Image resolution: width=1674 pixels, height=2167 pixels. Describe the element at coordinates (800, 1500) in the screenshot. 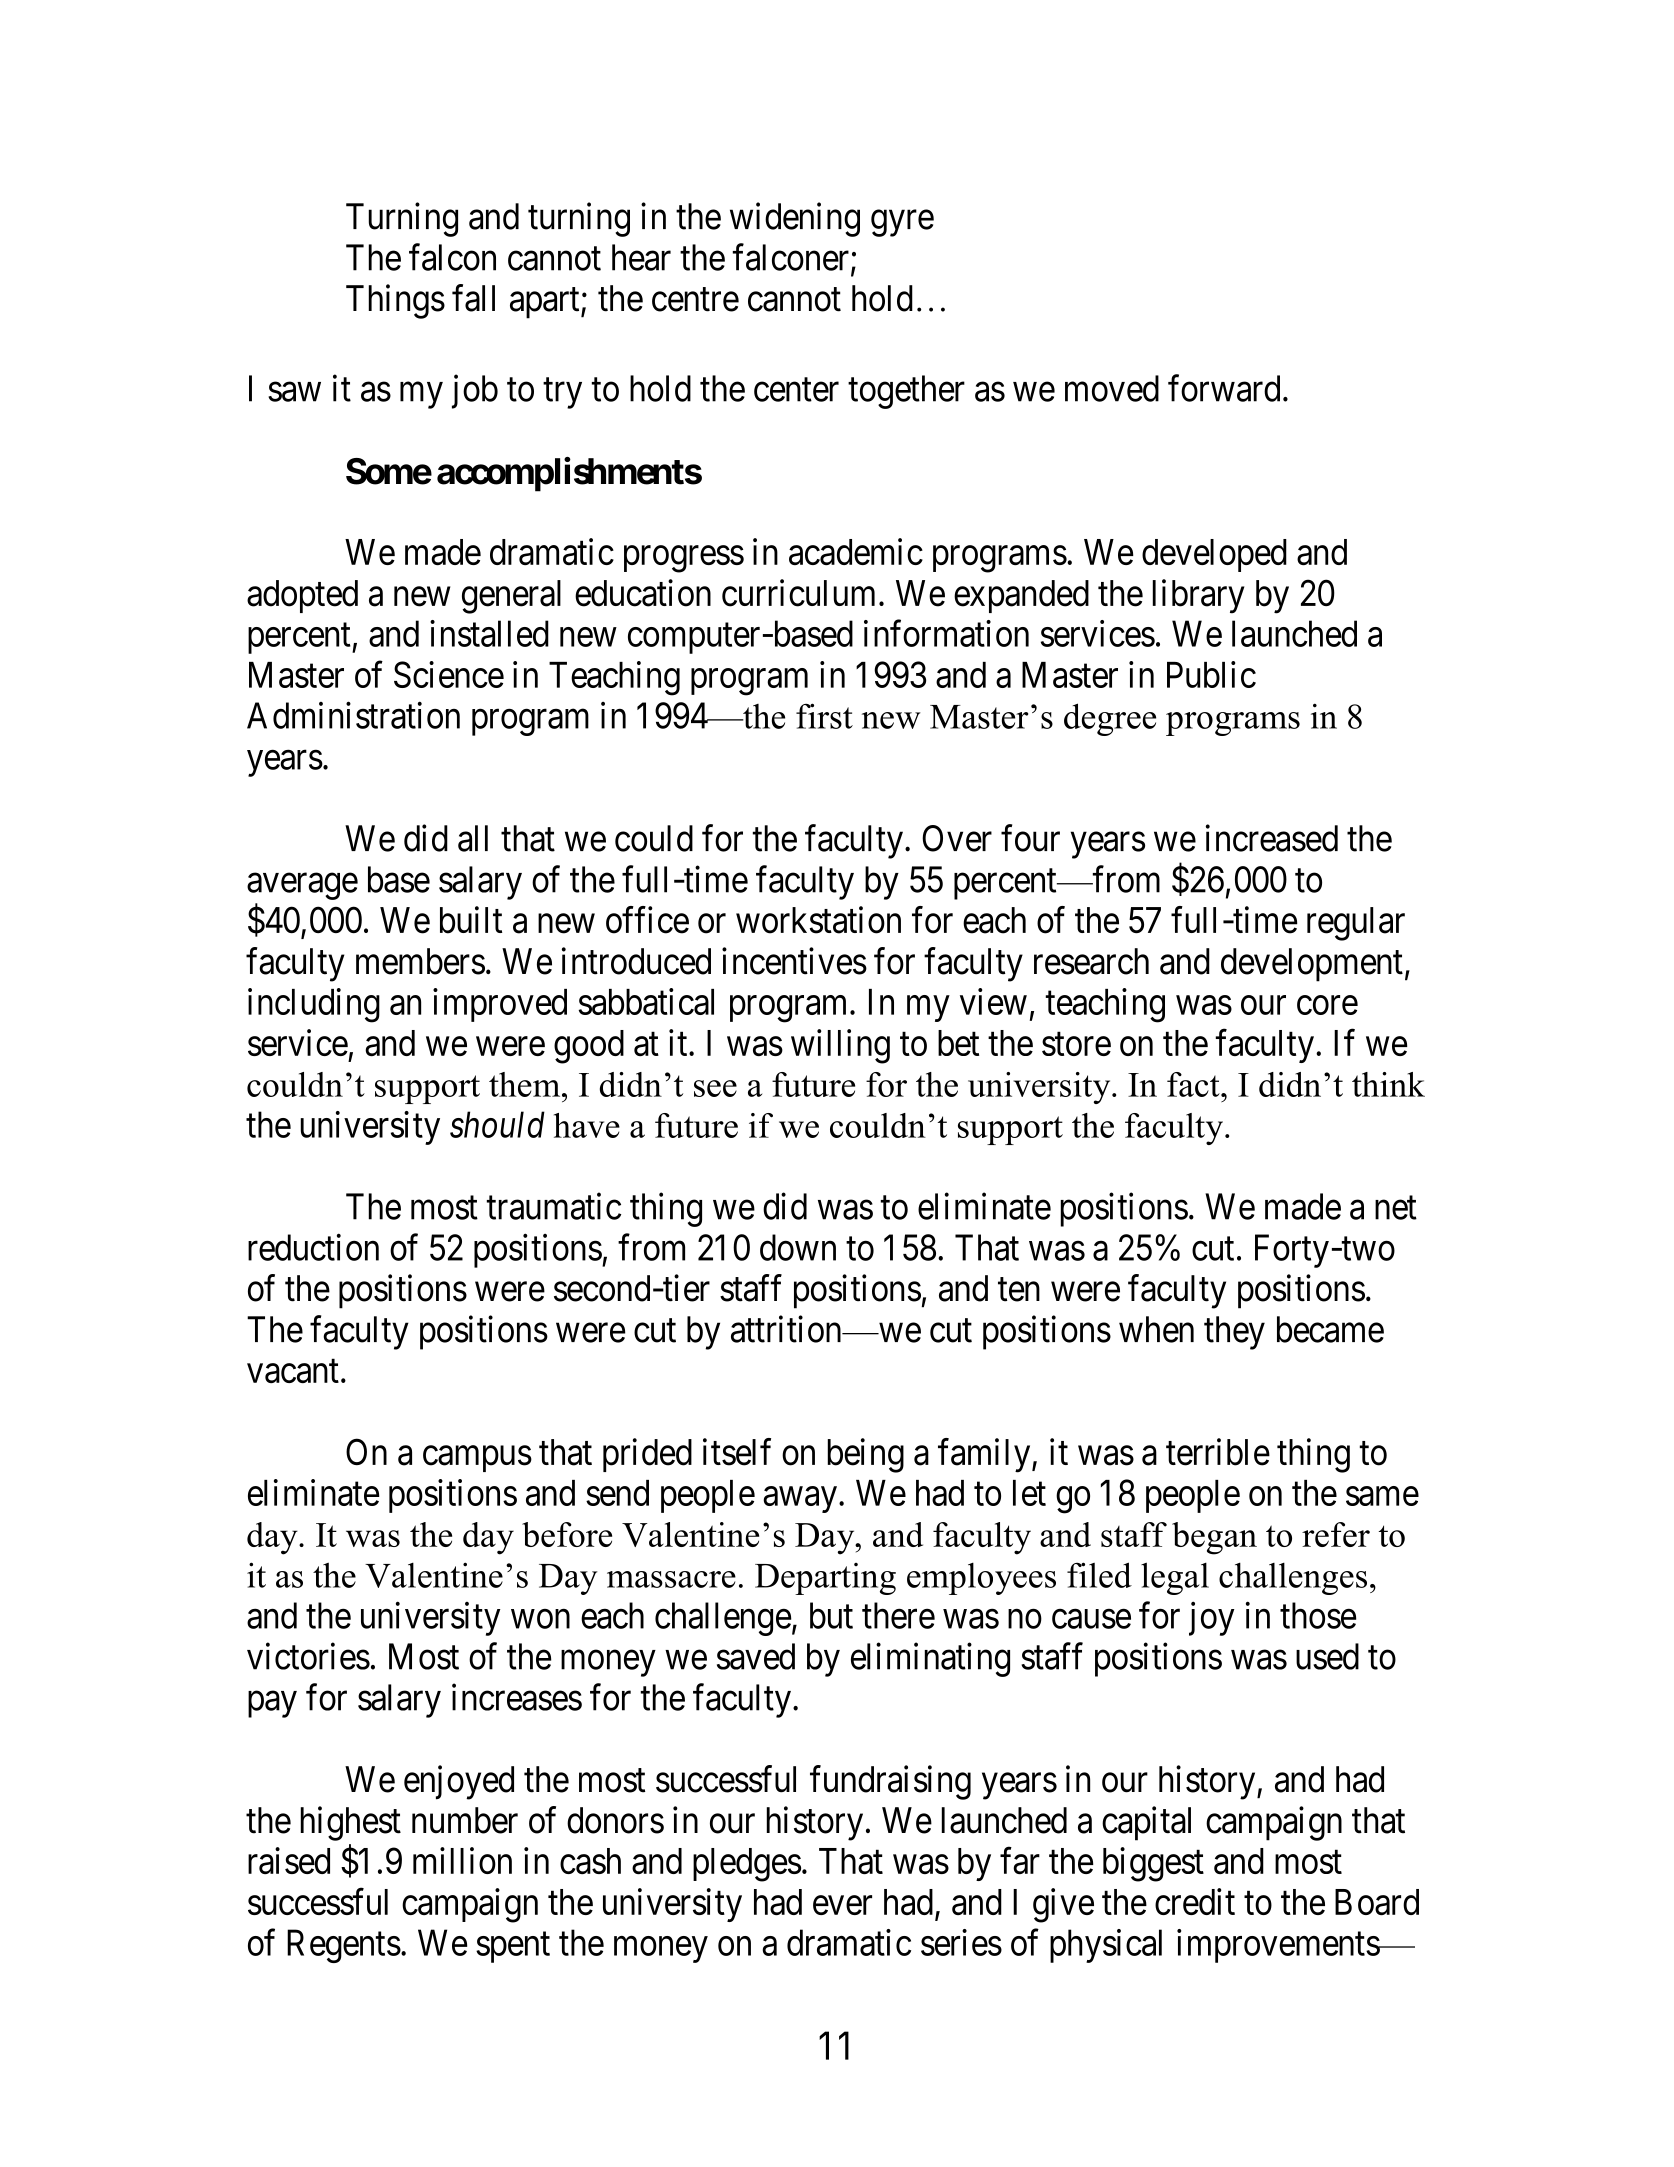

I see `away` at that location.
